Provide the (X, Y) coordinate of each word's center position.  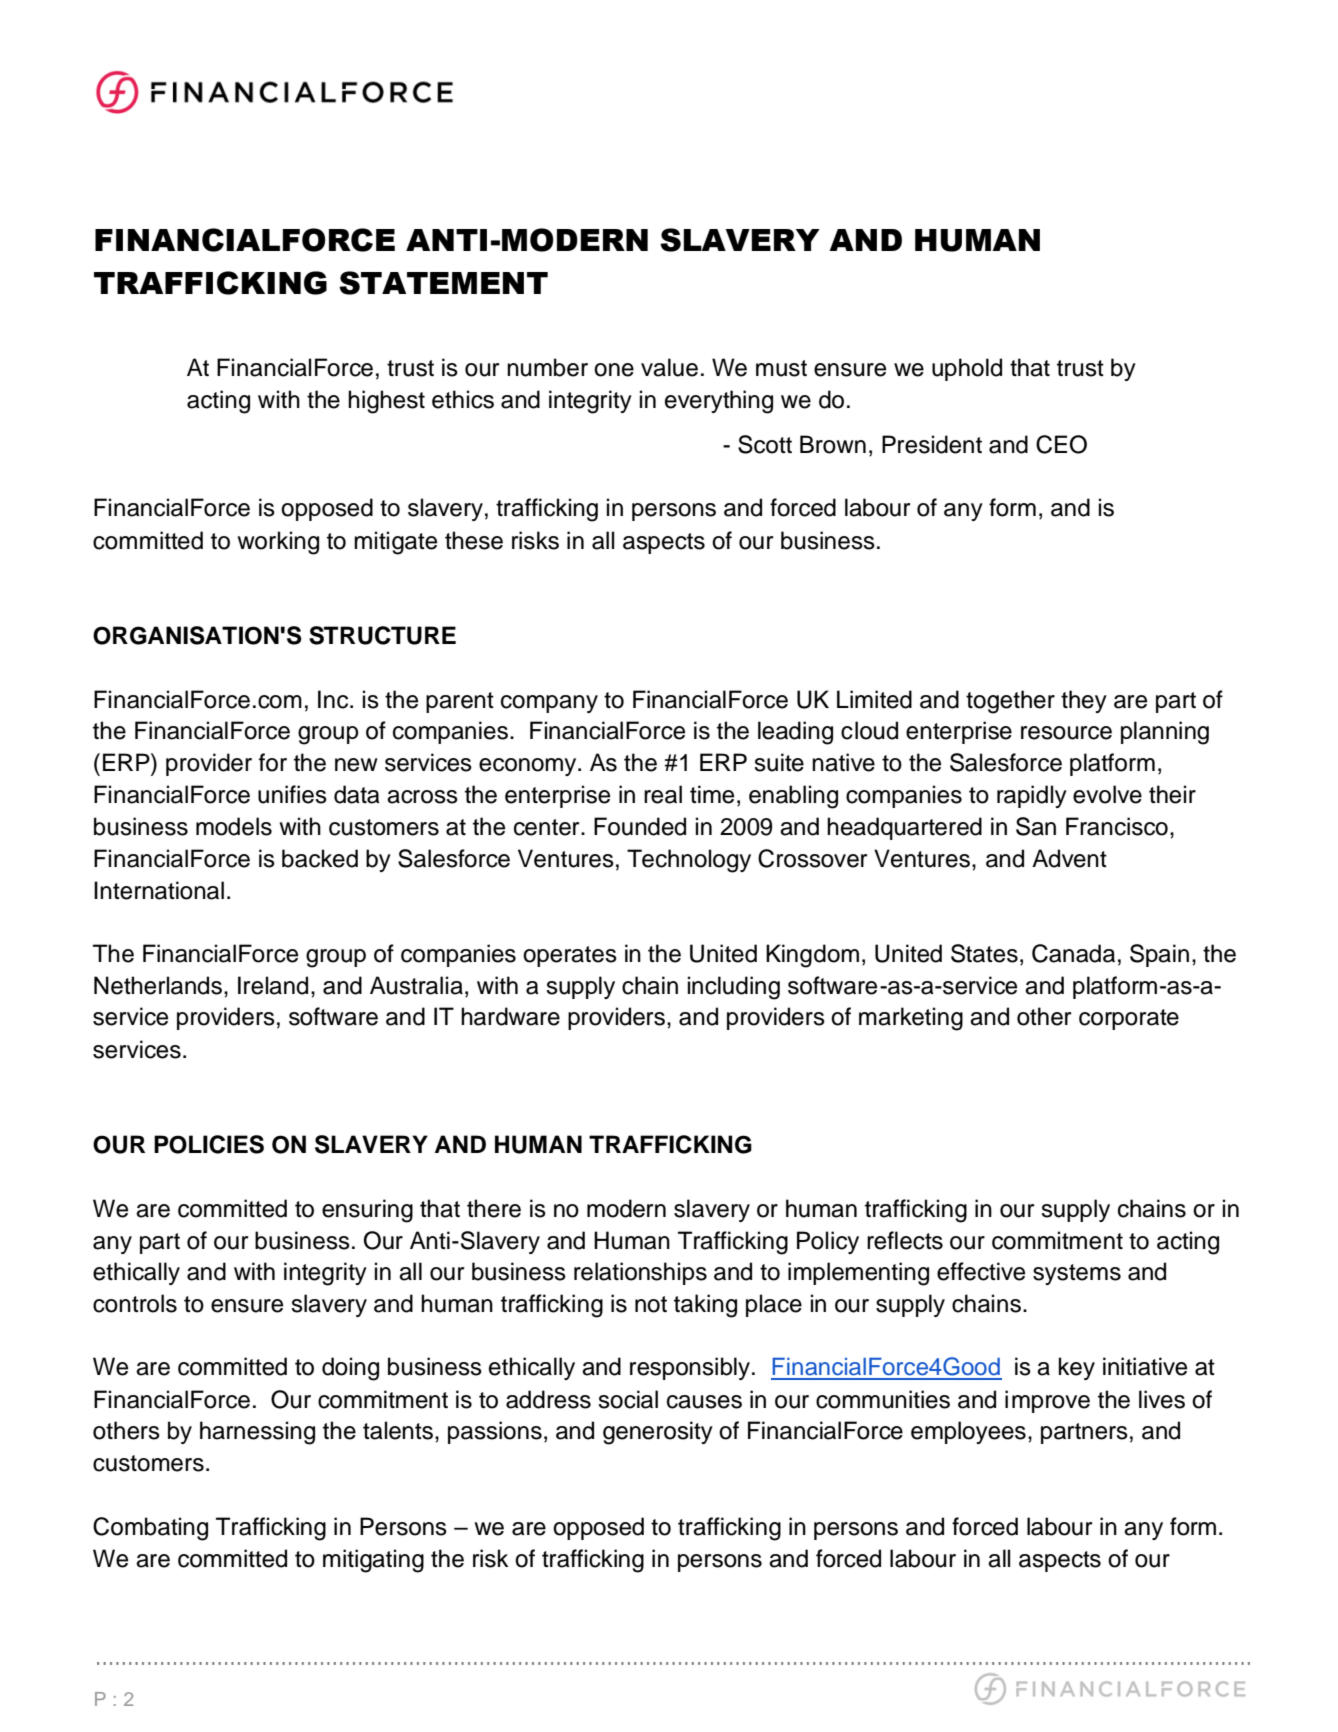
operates (570, 956)
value (669, 367)
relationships (640, 1273)
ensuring (367, 1211)
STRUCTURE (382, 635)
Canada (1073, 953)
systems (1077, 1274)
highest (386, 402)
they (1084, 701)
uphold (967, 369)
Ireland (273, 985)
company (549, 704)
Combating (150, 1529)
